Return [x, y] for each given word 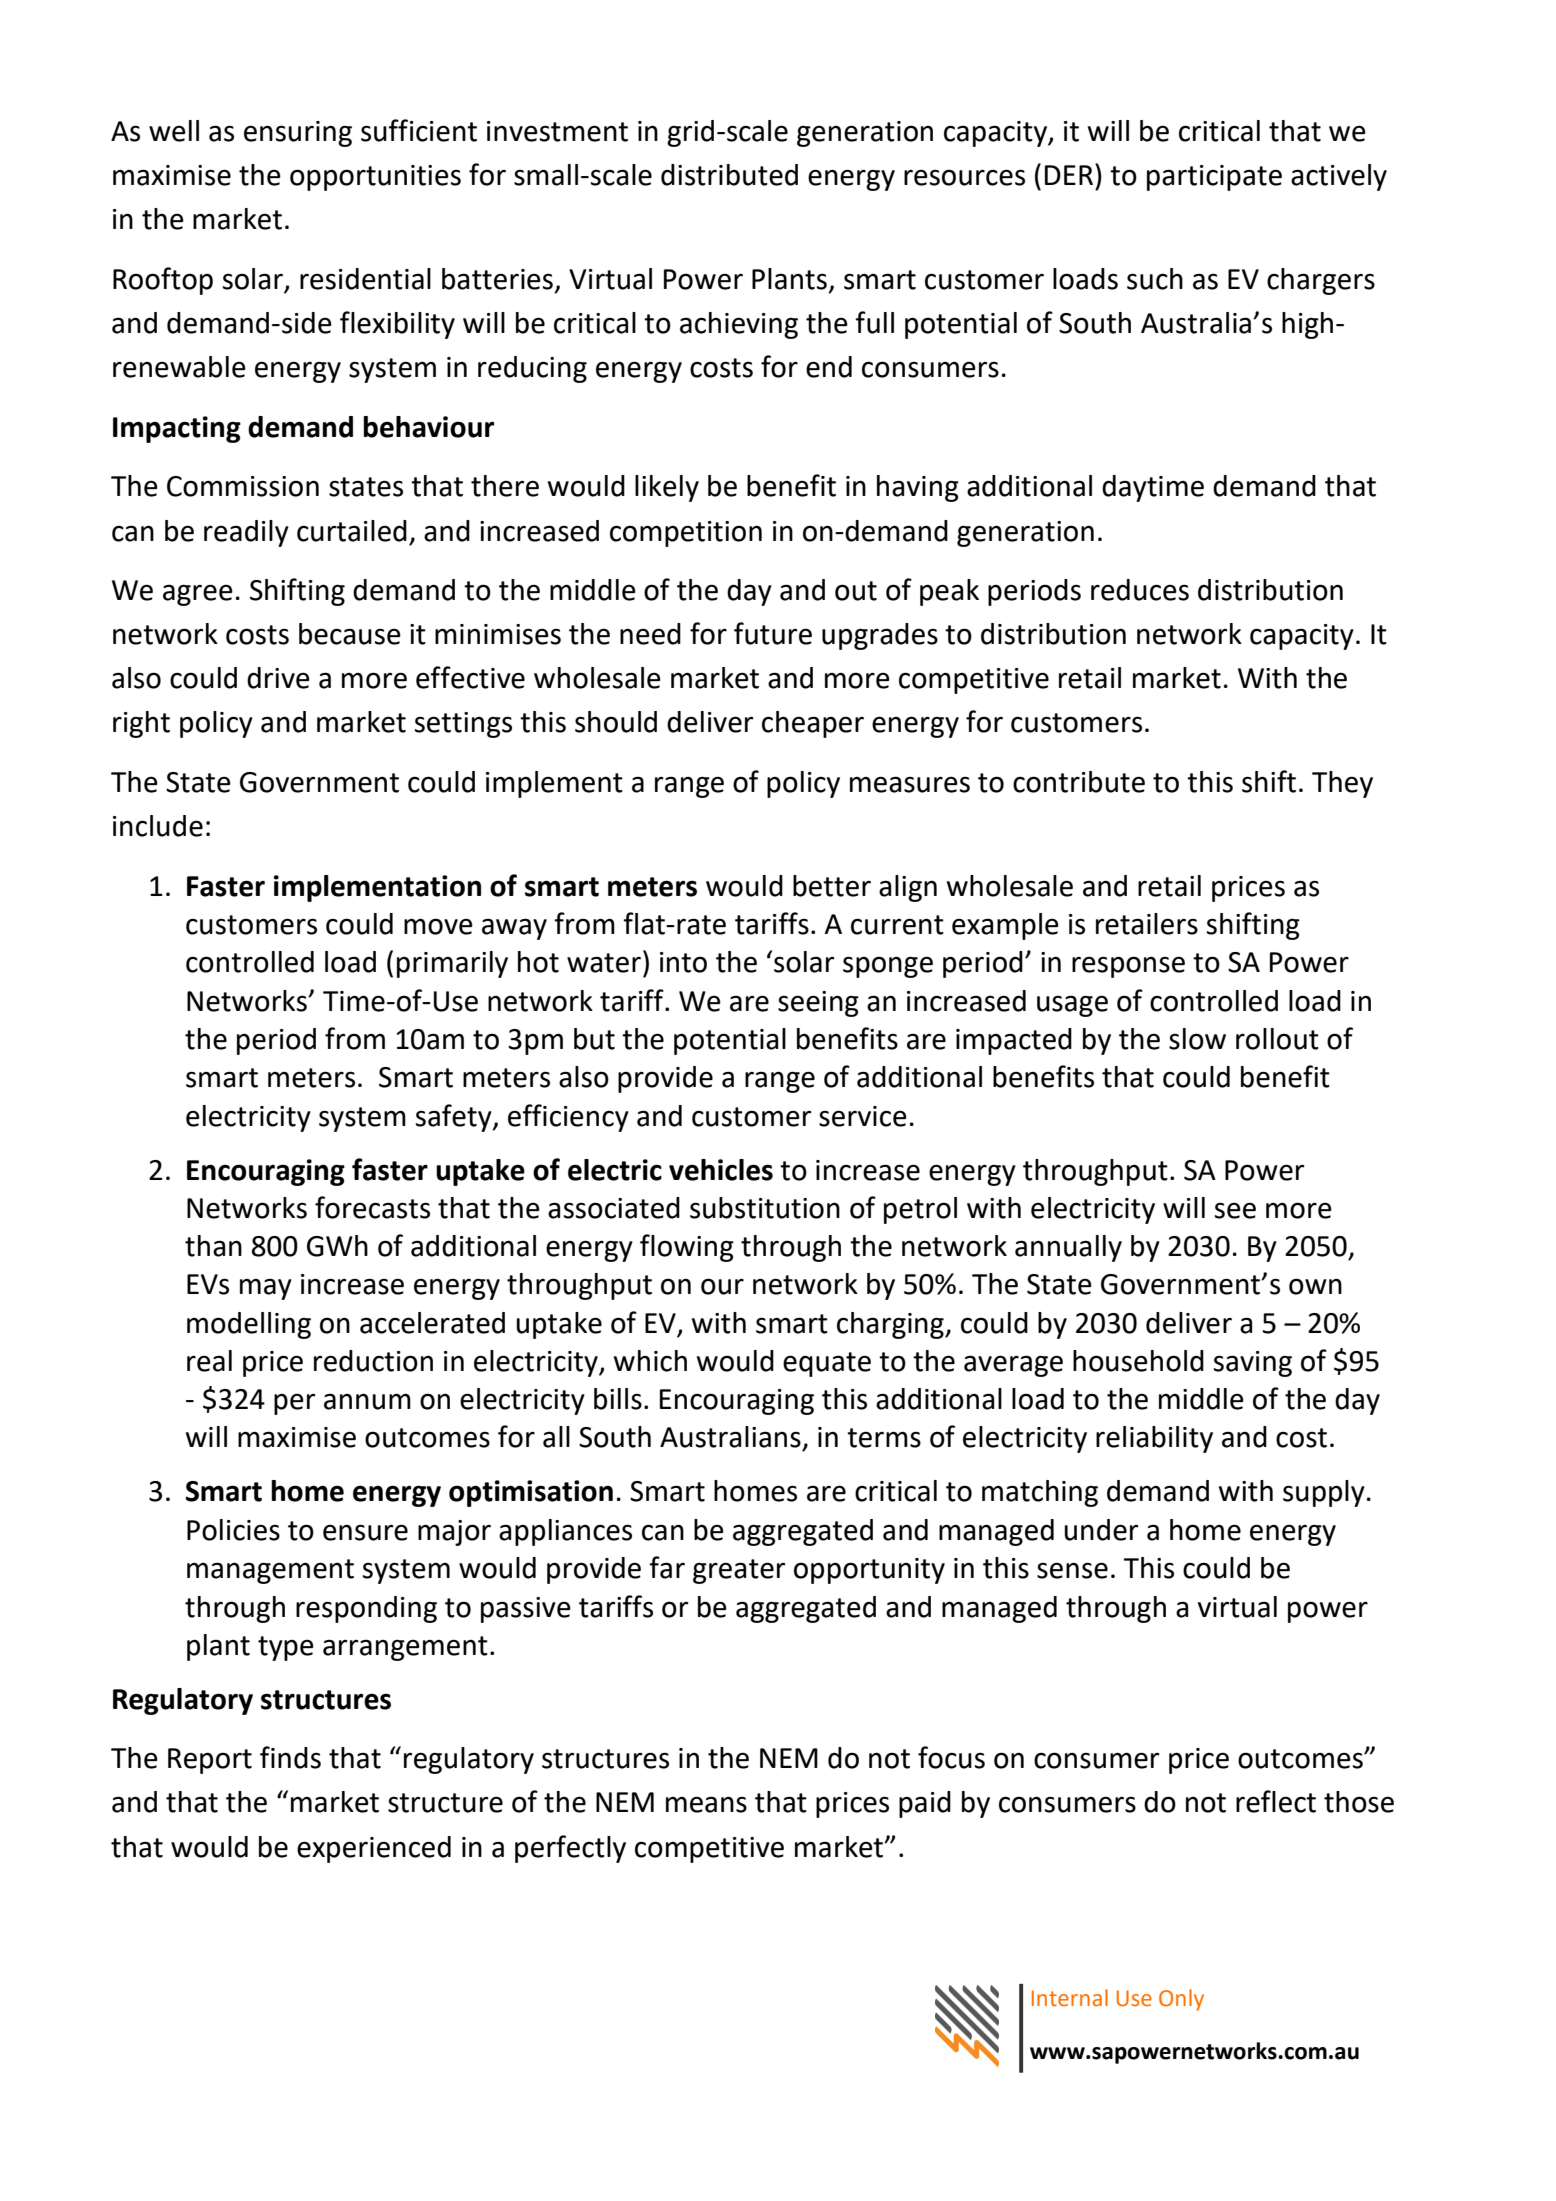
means [706, 1804]
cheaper [813, 724]
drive [278, 678]
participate [1214, 178]
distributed [729, 175]
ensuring [298, 134]
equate [827, 1364]
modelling [249, 1325]
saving [1253, 1364]
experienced [374, 1849]
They [1342, 784]
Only [1181, 2000]
